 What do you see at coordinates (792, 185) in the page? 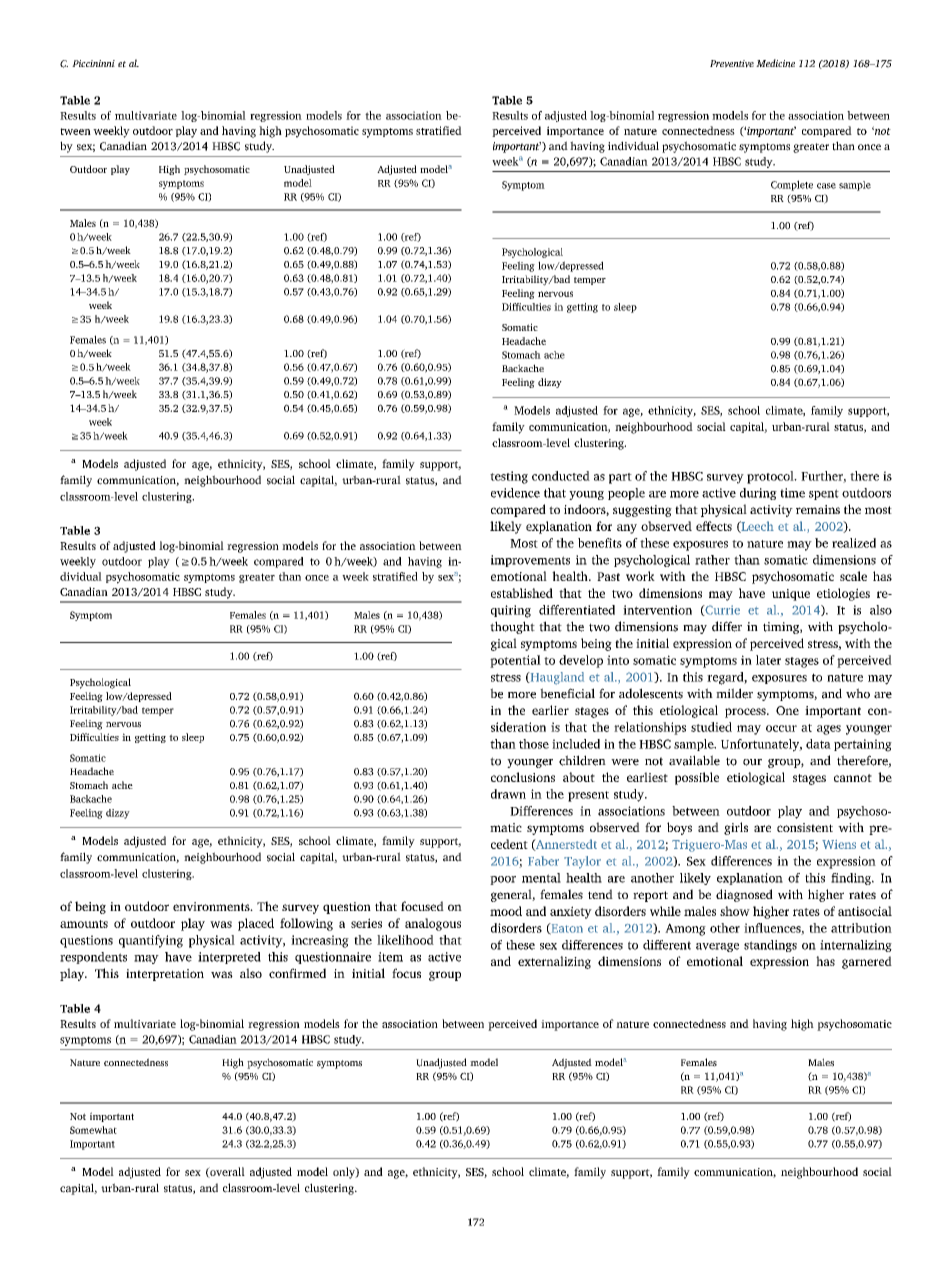
I see `Complete` at bounding box center [792, 185].
